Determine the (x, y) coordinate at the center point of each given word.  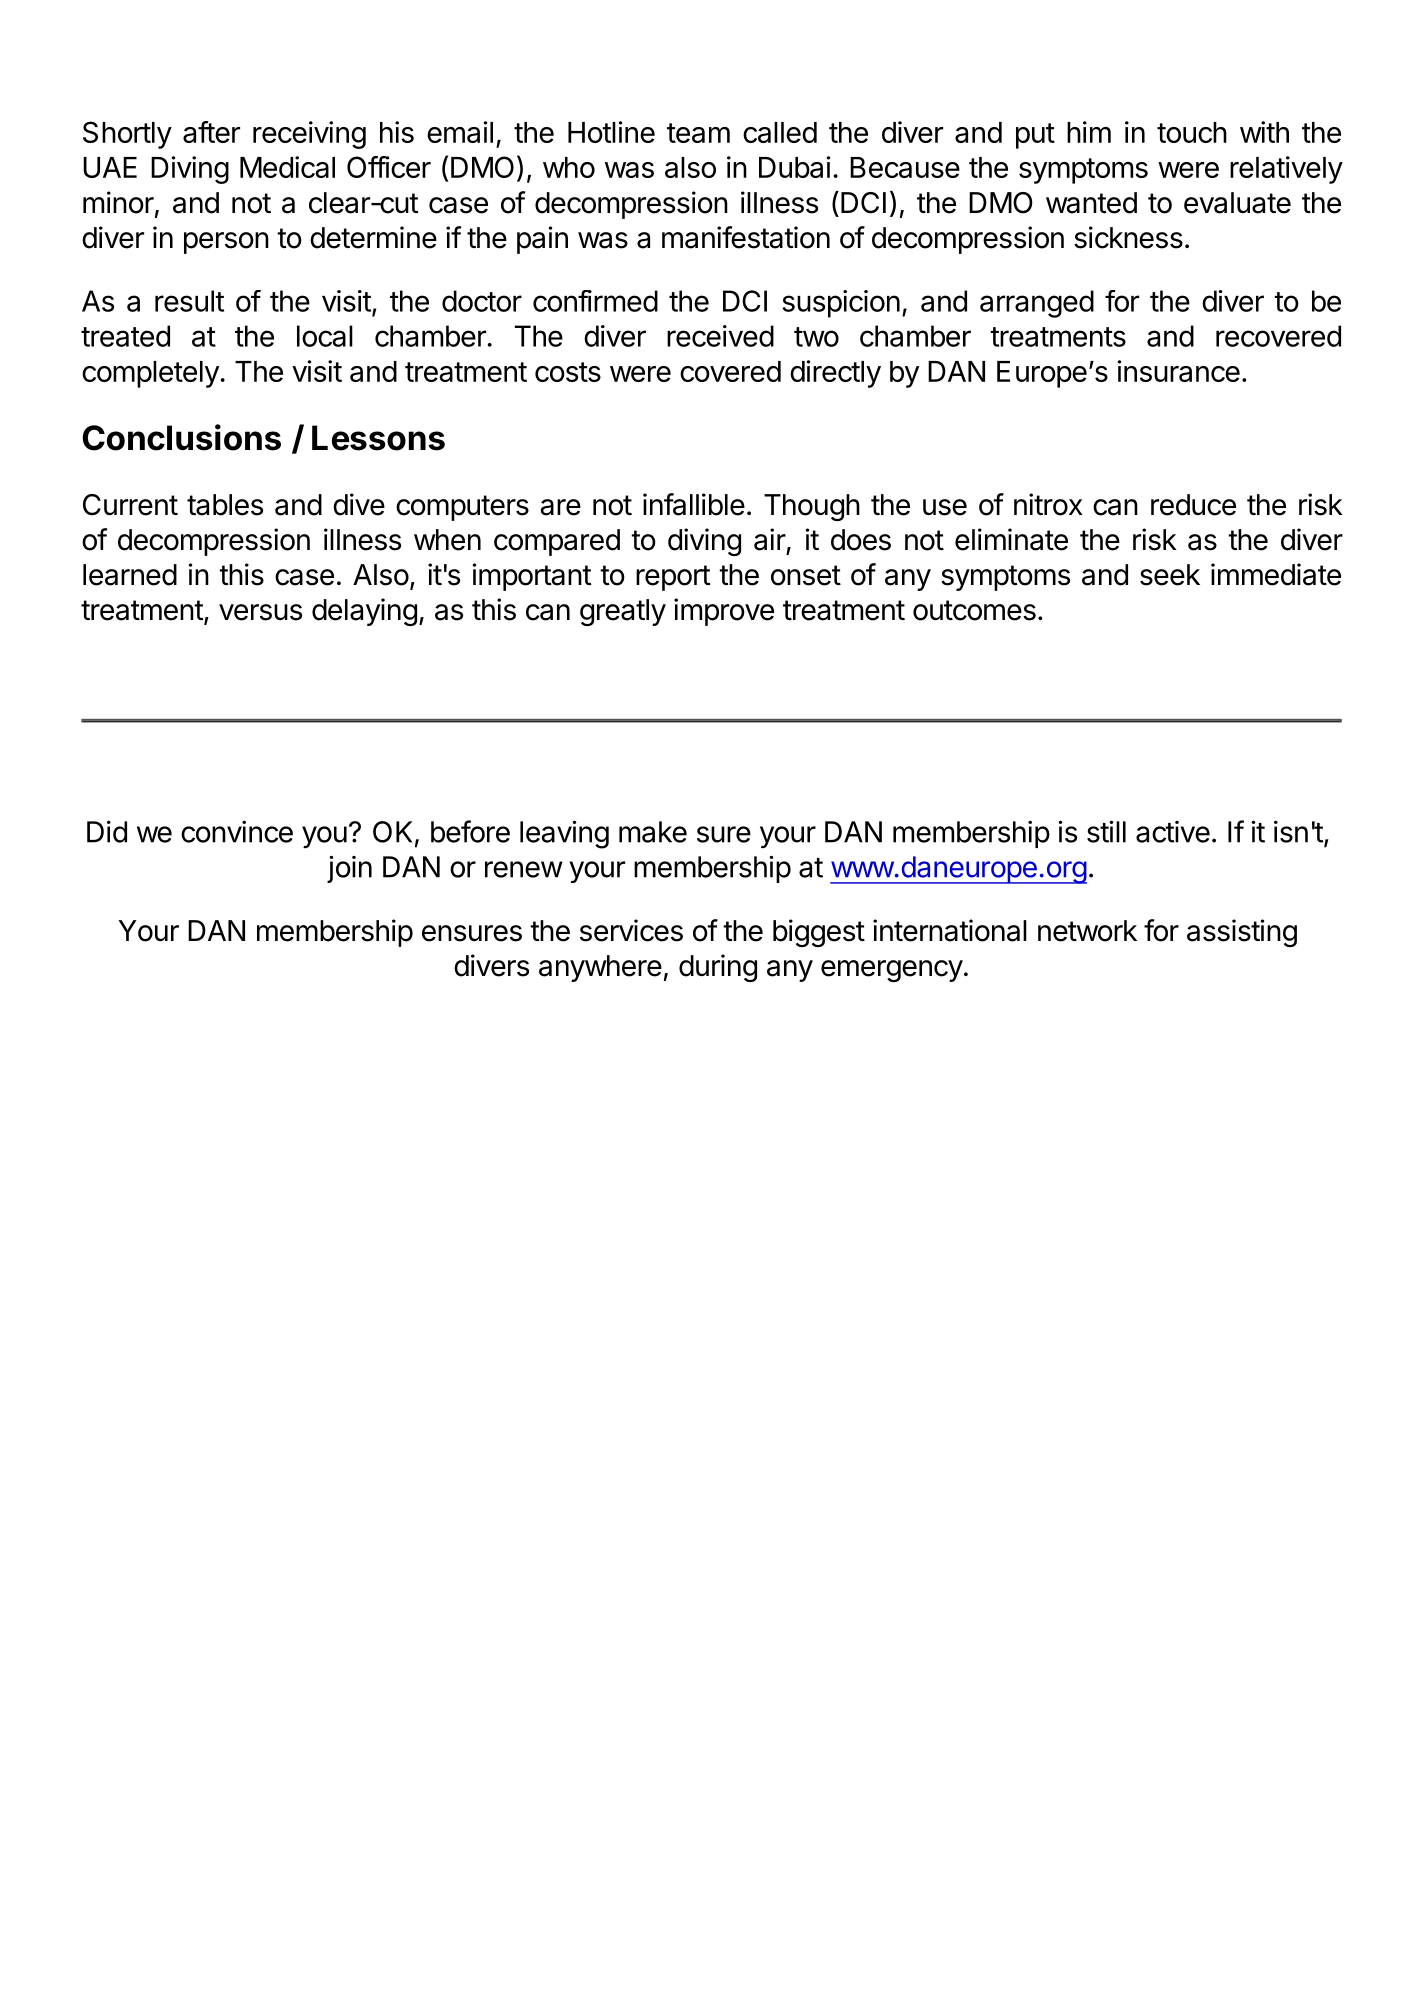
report (673, 578)
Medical (287, 167)
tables (225, 505)
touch (1192, 132)
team (698, 133)
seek (1170, 575)
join (349, 869)
